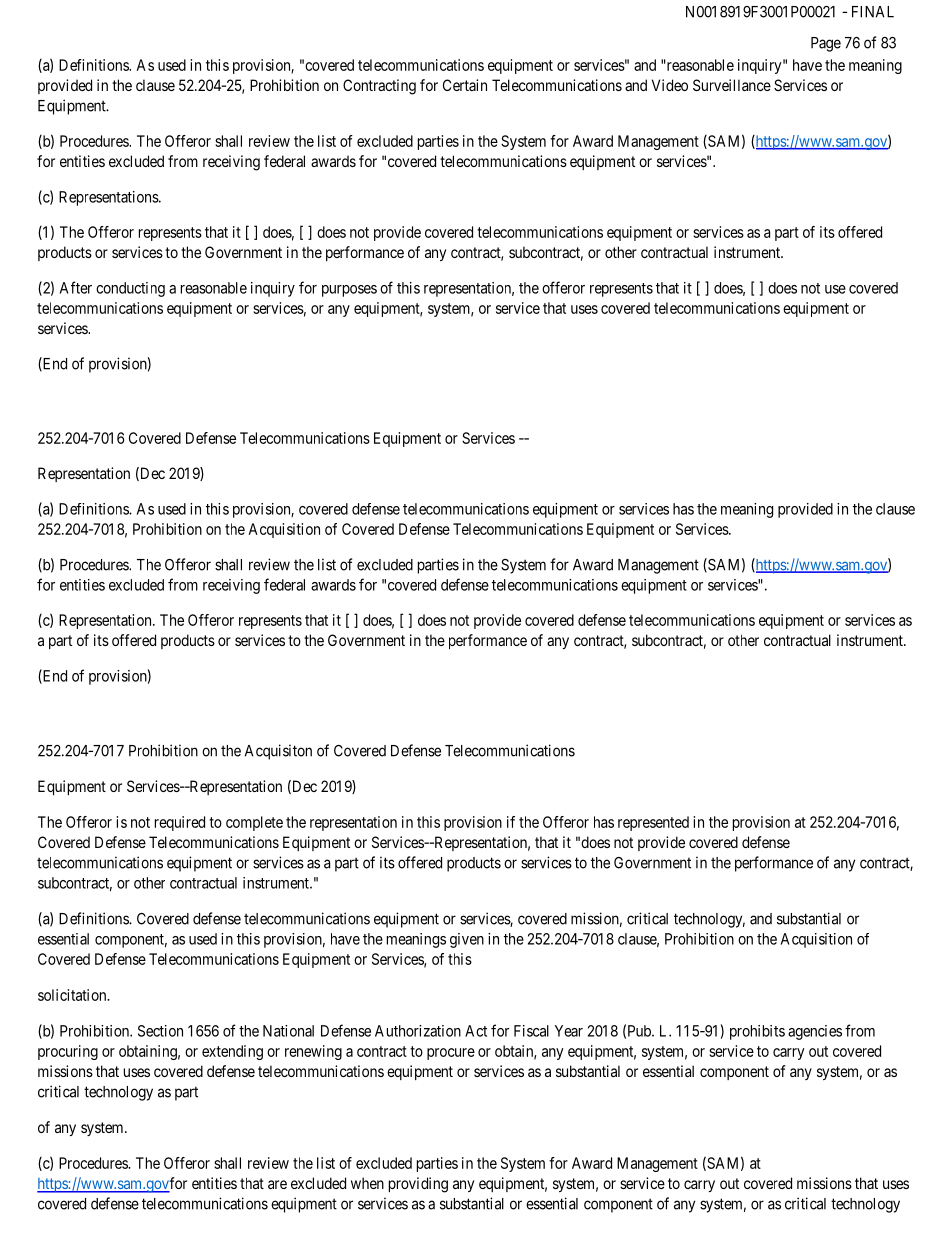 The image size is (952, 1233). What do you see at coordinates (349, 291) in the page?
I see `purposes` at bounding box center [349, 291].
